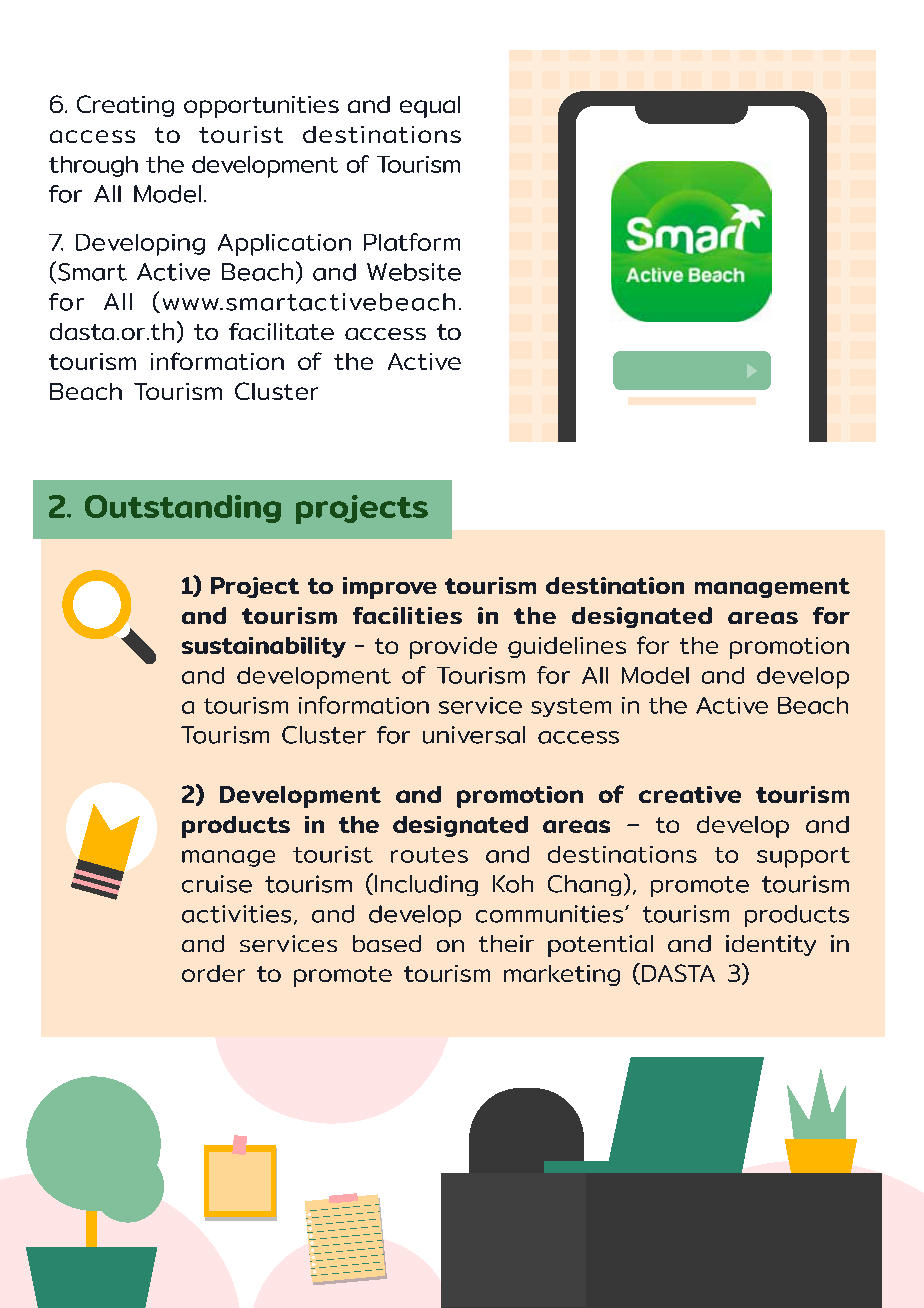 Image resolution: width=924 pixels, height=1308 pixels. I want to click on guidelines, so click(567, 647).
